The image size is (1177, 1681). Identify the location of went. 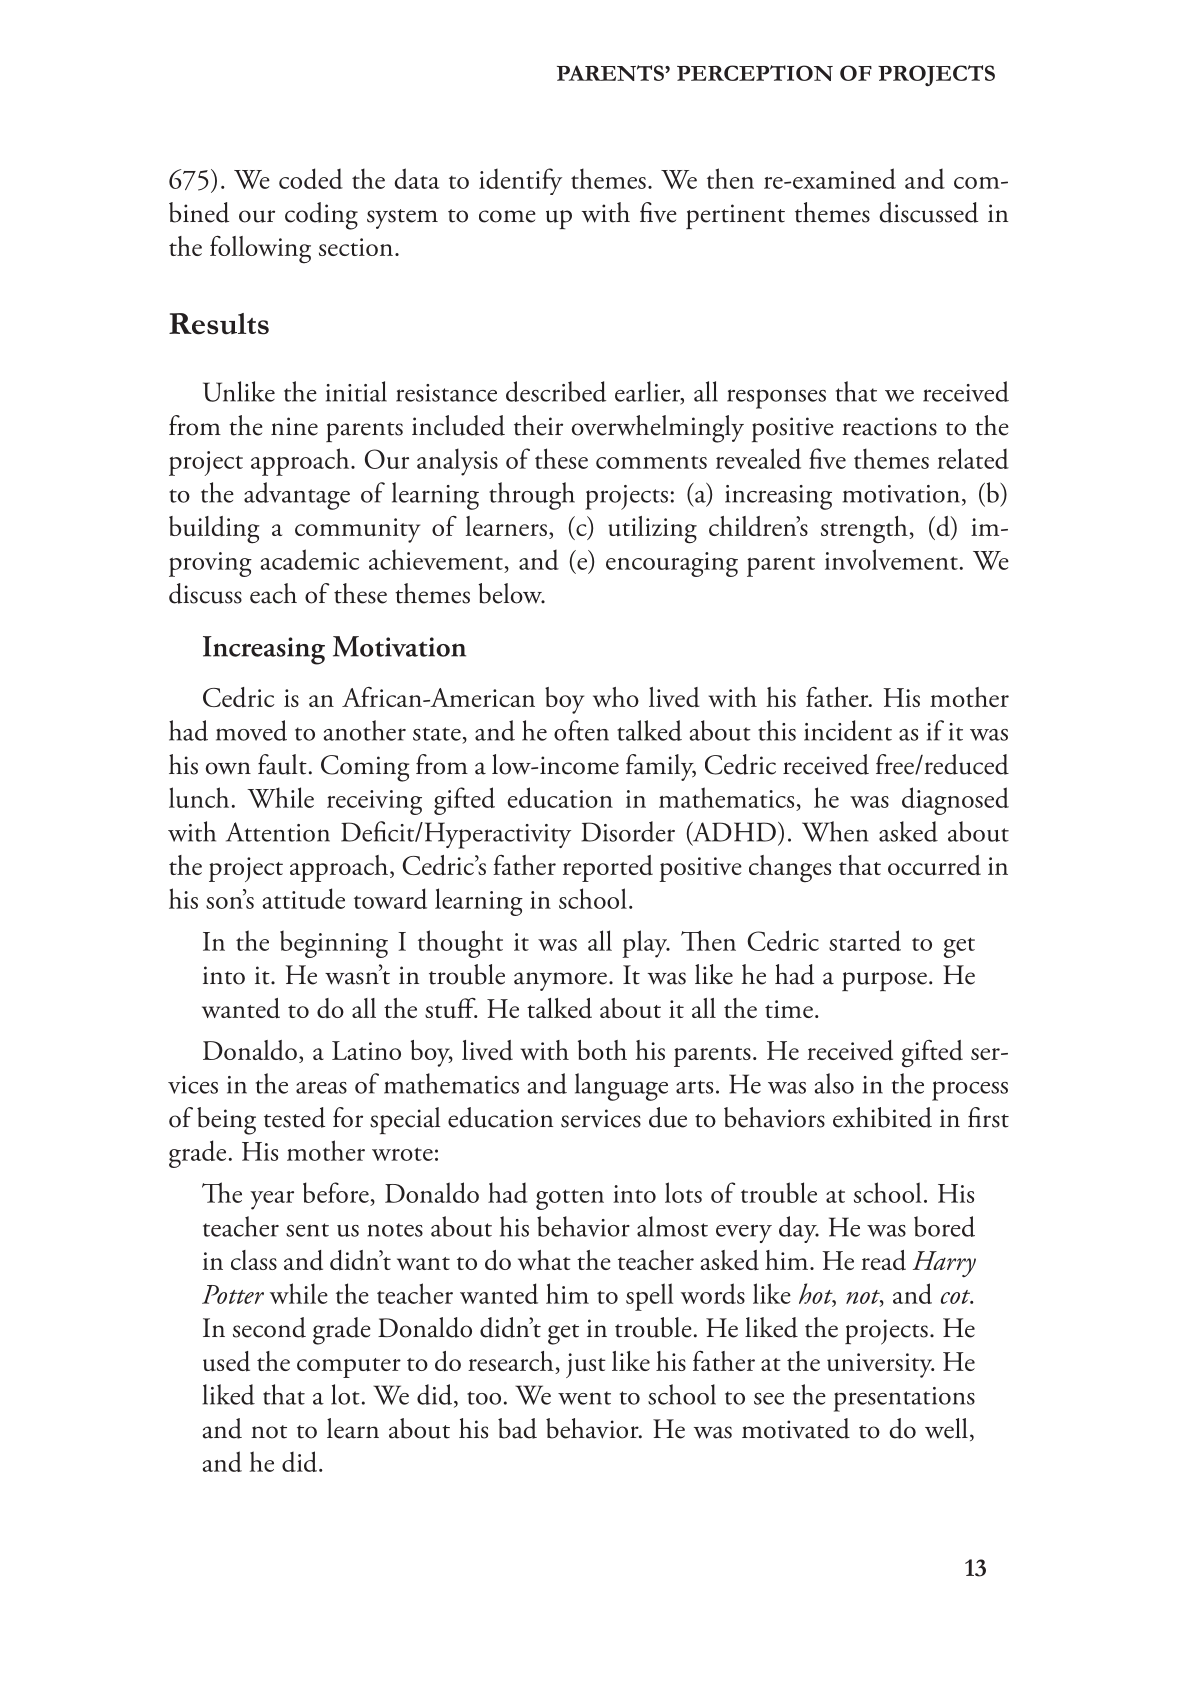
(584, 1398).
